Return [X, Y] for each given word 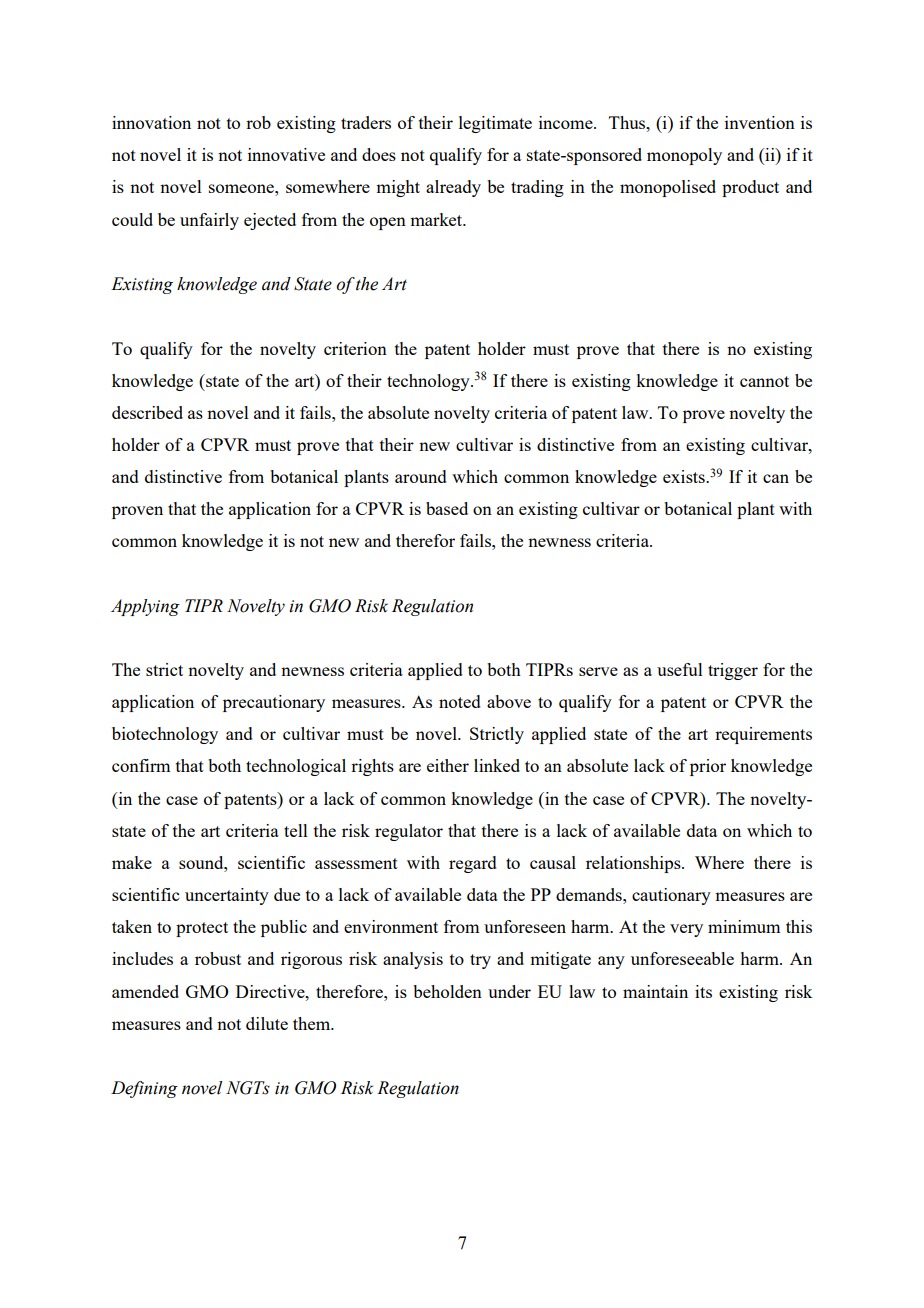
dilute [267, 1023]
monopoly [684, 156]
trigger [733, 671]
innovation [151, 122]
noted [460, 701]
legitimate [495, 124]
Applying [145, 607]
